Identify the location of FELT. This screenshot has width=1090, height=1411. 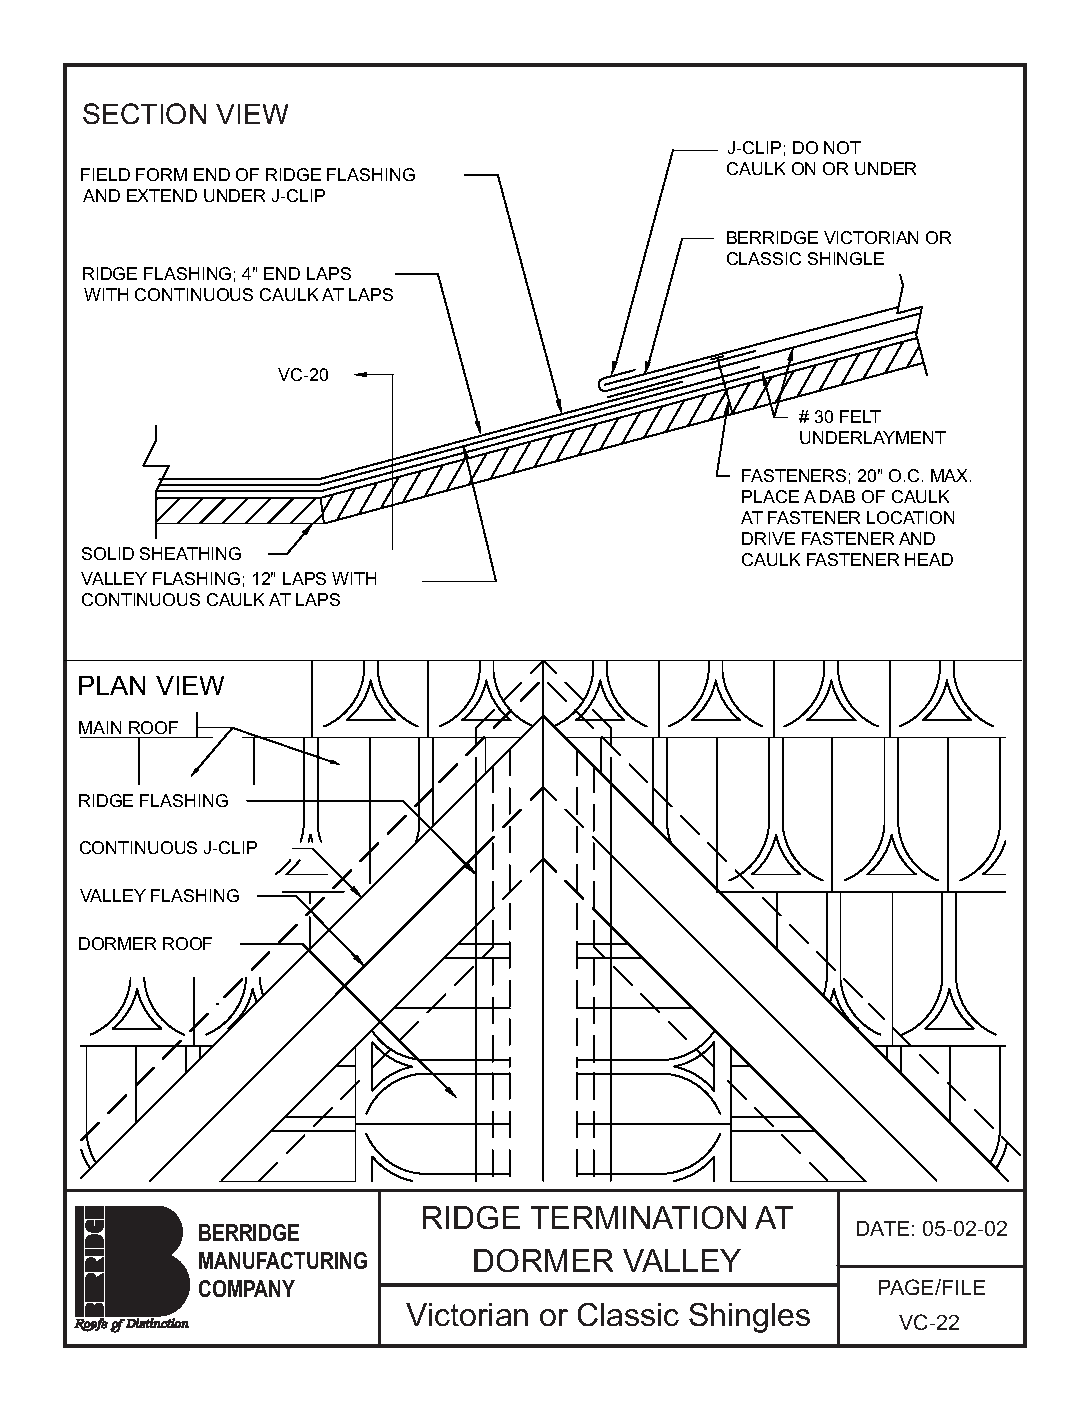
(860, 416).
